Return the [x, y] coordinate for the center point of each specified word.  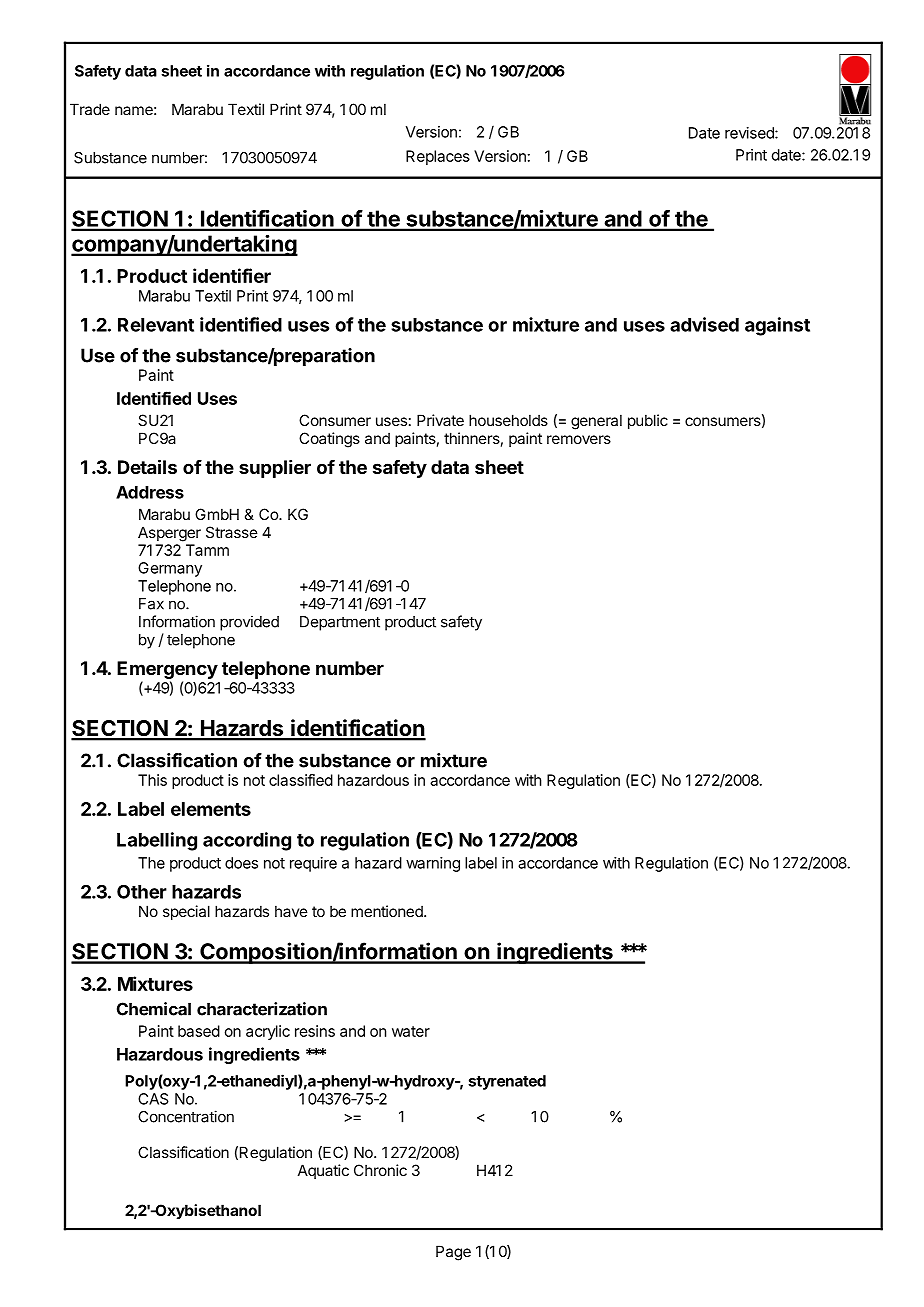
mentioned [388, 911]
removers [579, 439]
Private [440, 420]
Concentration [186, 1116]
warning [433, 864]
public [648, 421]
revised [750, 133]
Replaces [438, 157]
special [186, 912]
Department [340, 623]
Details [147, 466]
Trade [90, 109]
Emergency [167, 670]
